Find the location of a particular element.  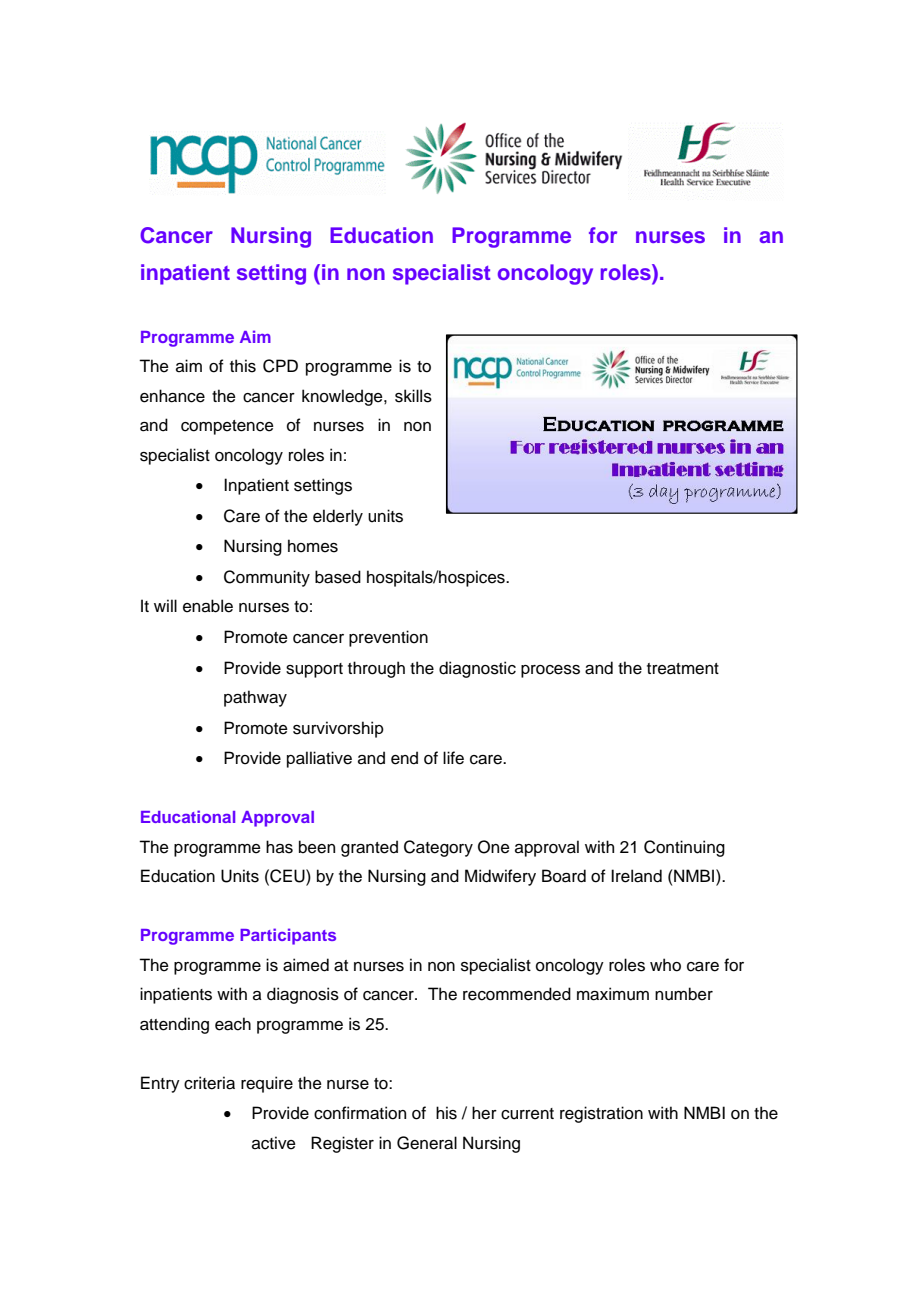

Midwifery is located at coordinates (500, 877).
